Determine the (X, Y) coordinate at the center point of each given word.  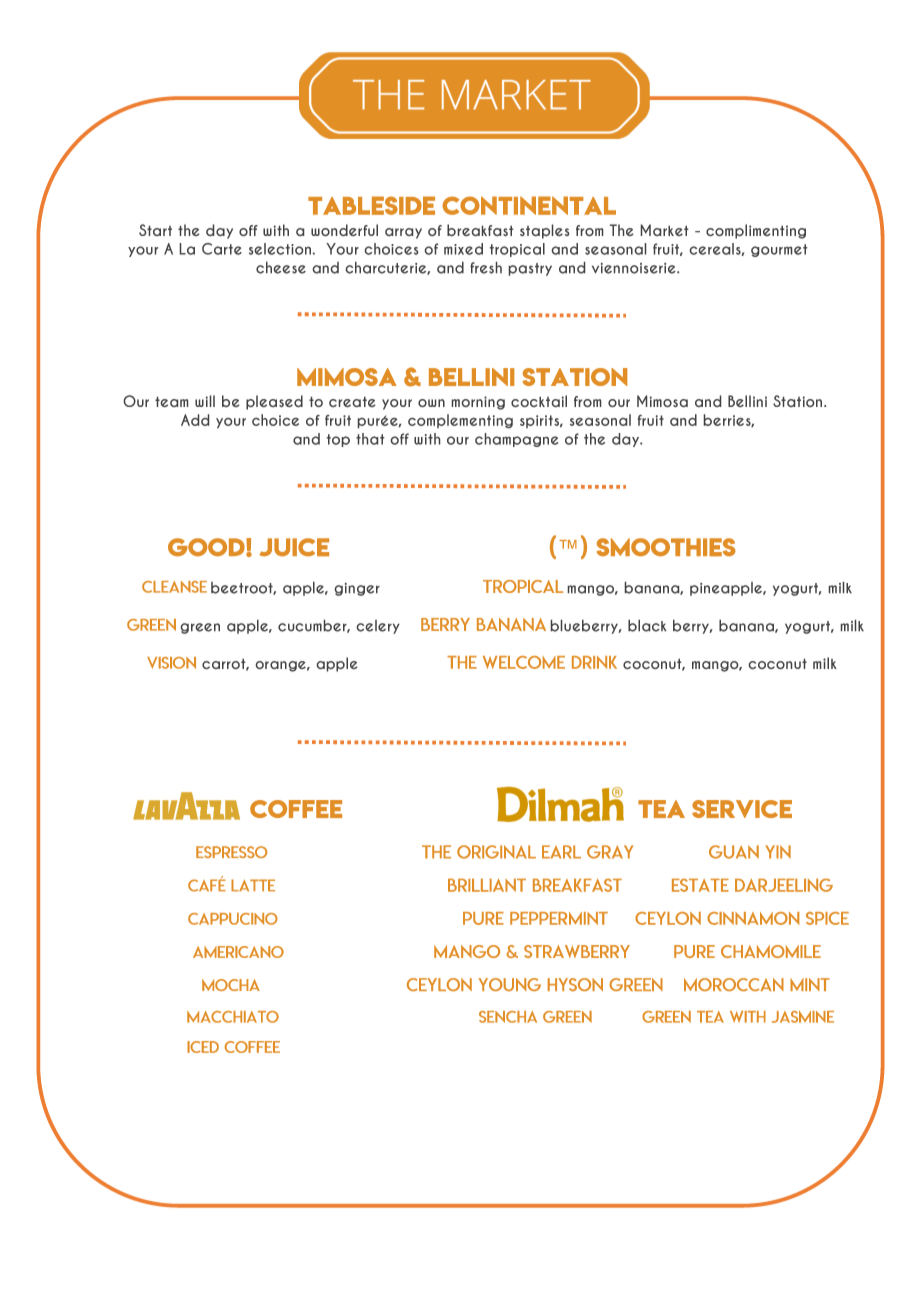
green (200, 628)
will (205, 401)
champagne (517, 440)
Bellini (747, 401)
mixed (463, 249)
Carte (222, 249)
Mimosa (662, 401)
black (647, 626)
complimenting (756, 231)
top (338, 440)
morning (478, 403)
